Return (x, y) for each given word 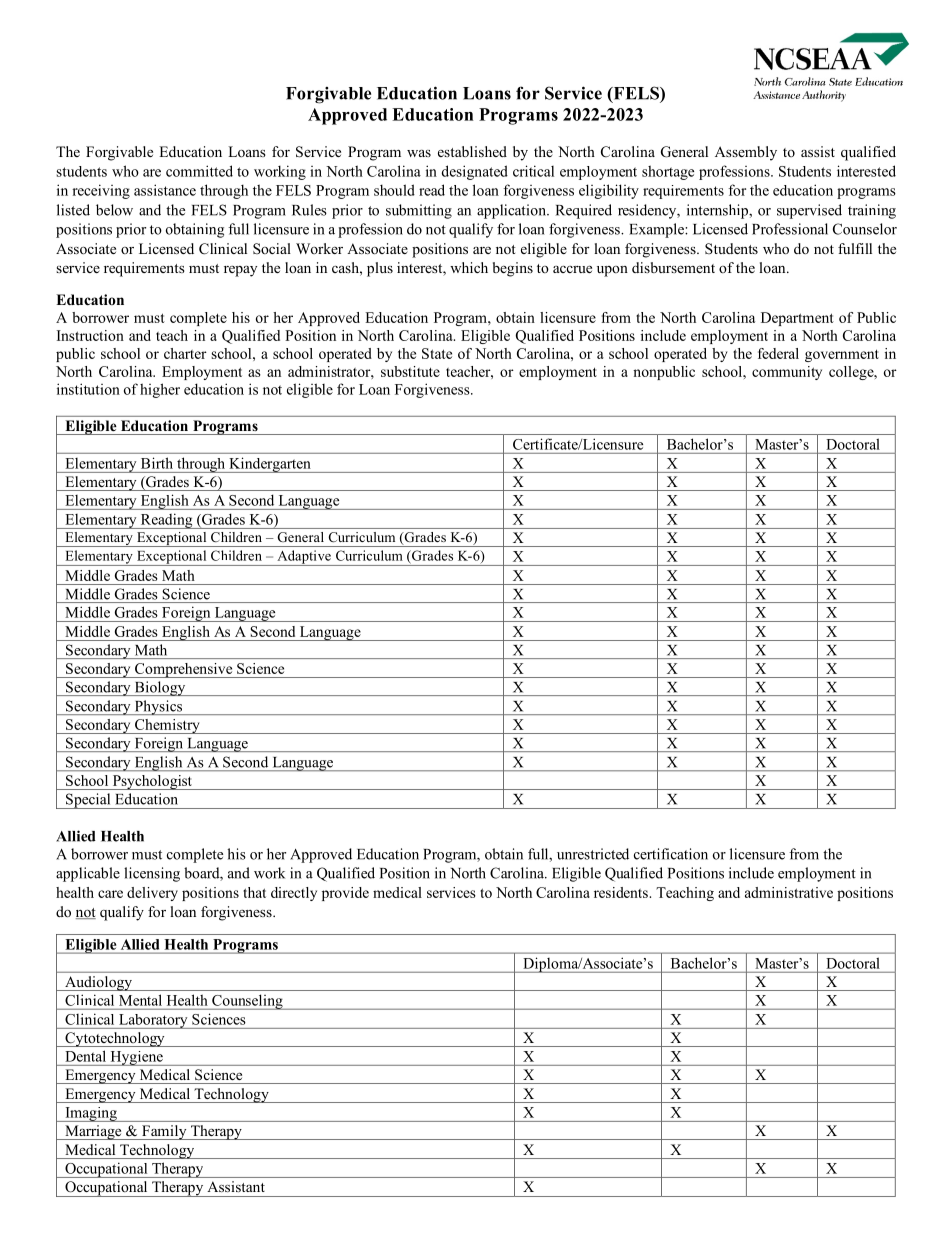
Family (164, 1132)
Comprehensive (183, 670)
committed (199, 171)
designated (475, 172)
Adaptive (304, 558)
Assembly (746, 153)
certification (671, 854)
